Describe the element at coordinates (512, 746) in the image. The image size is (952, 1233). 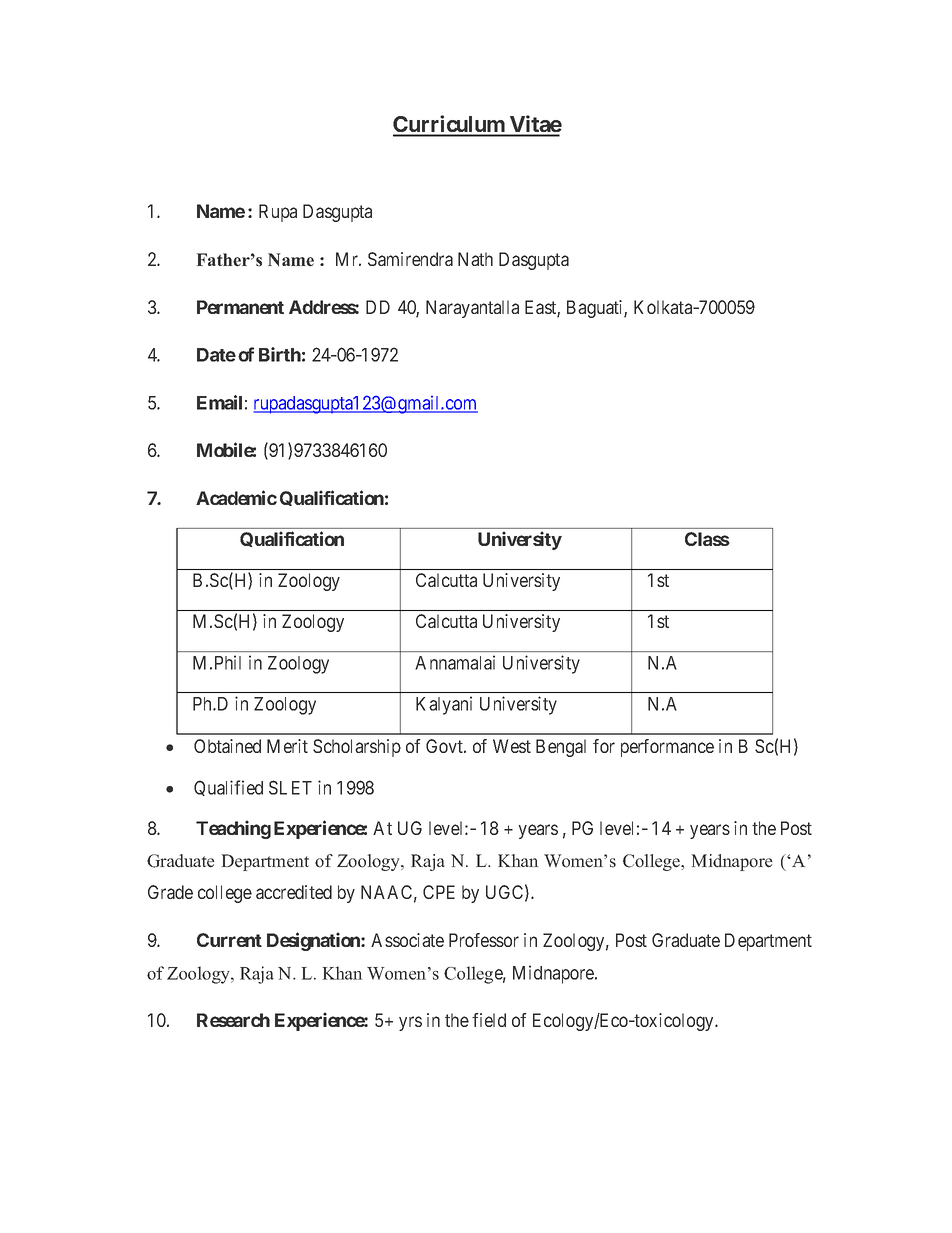
I see `West` at that location.
